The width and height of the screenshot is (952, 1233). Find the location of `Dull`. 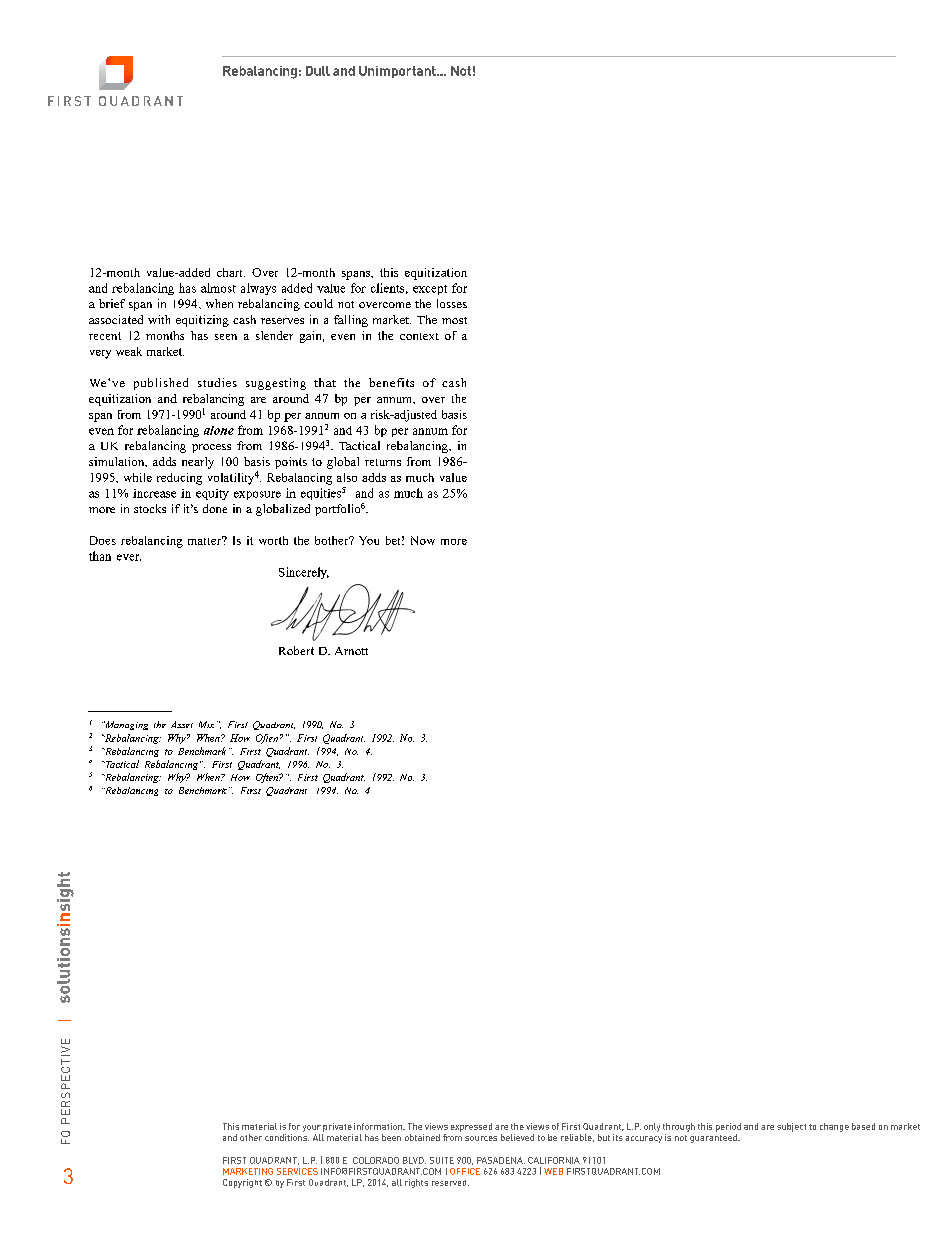

Dull is located at coordinates (318, 71).
